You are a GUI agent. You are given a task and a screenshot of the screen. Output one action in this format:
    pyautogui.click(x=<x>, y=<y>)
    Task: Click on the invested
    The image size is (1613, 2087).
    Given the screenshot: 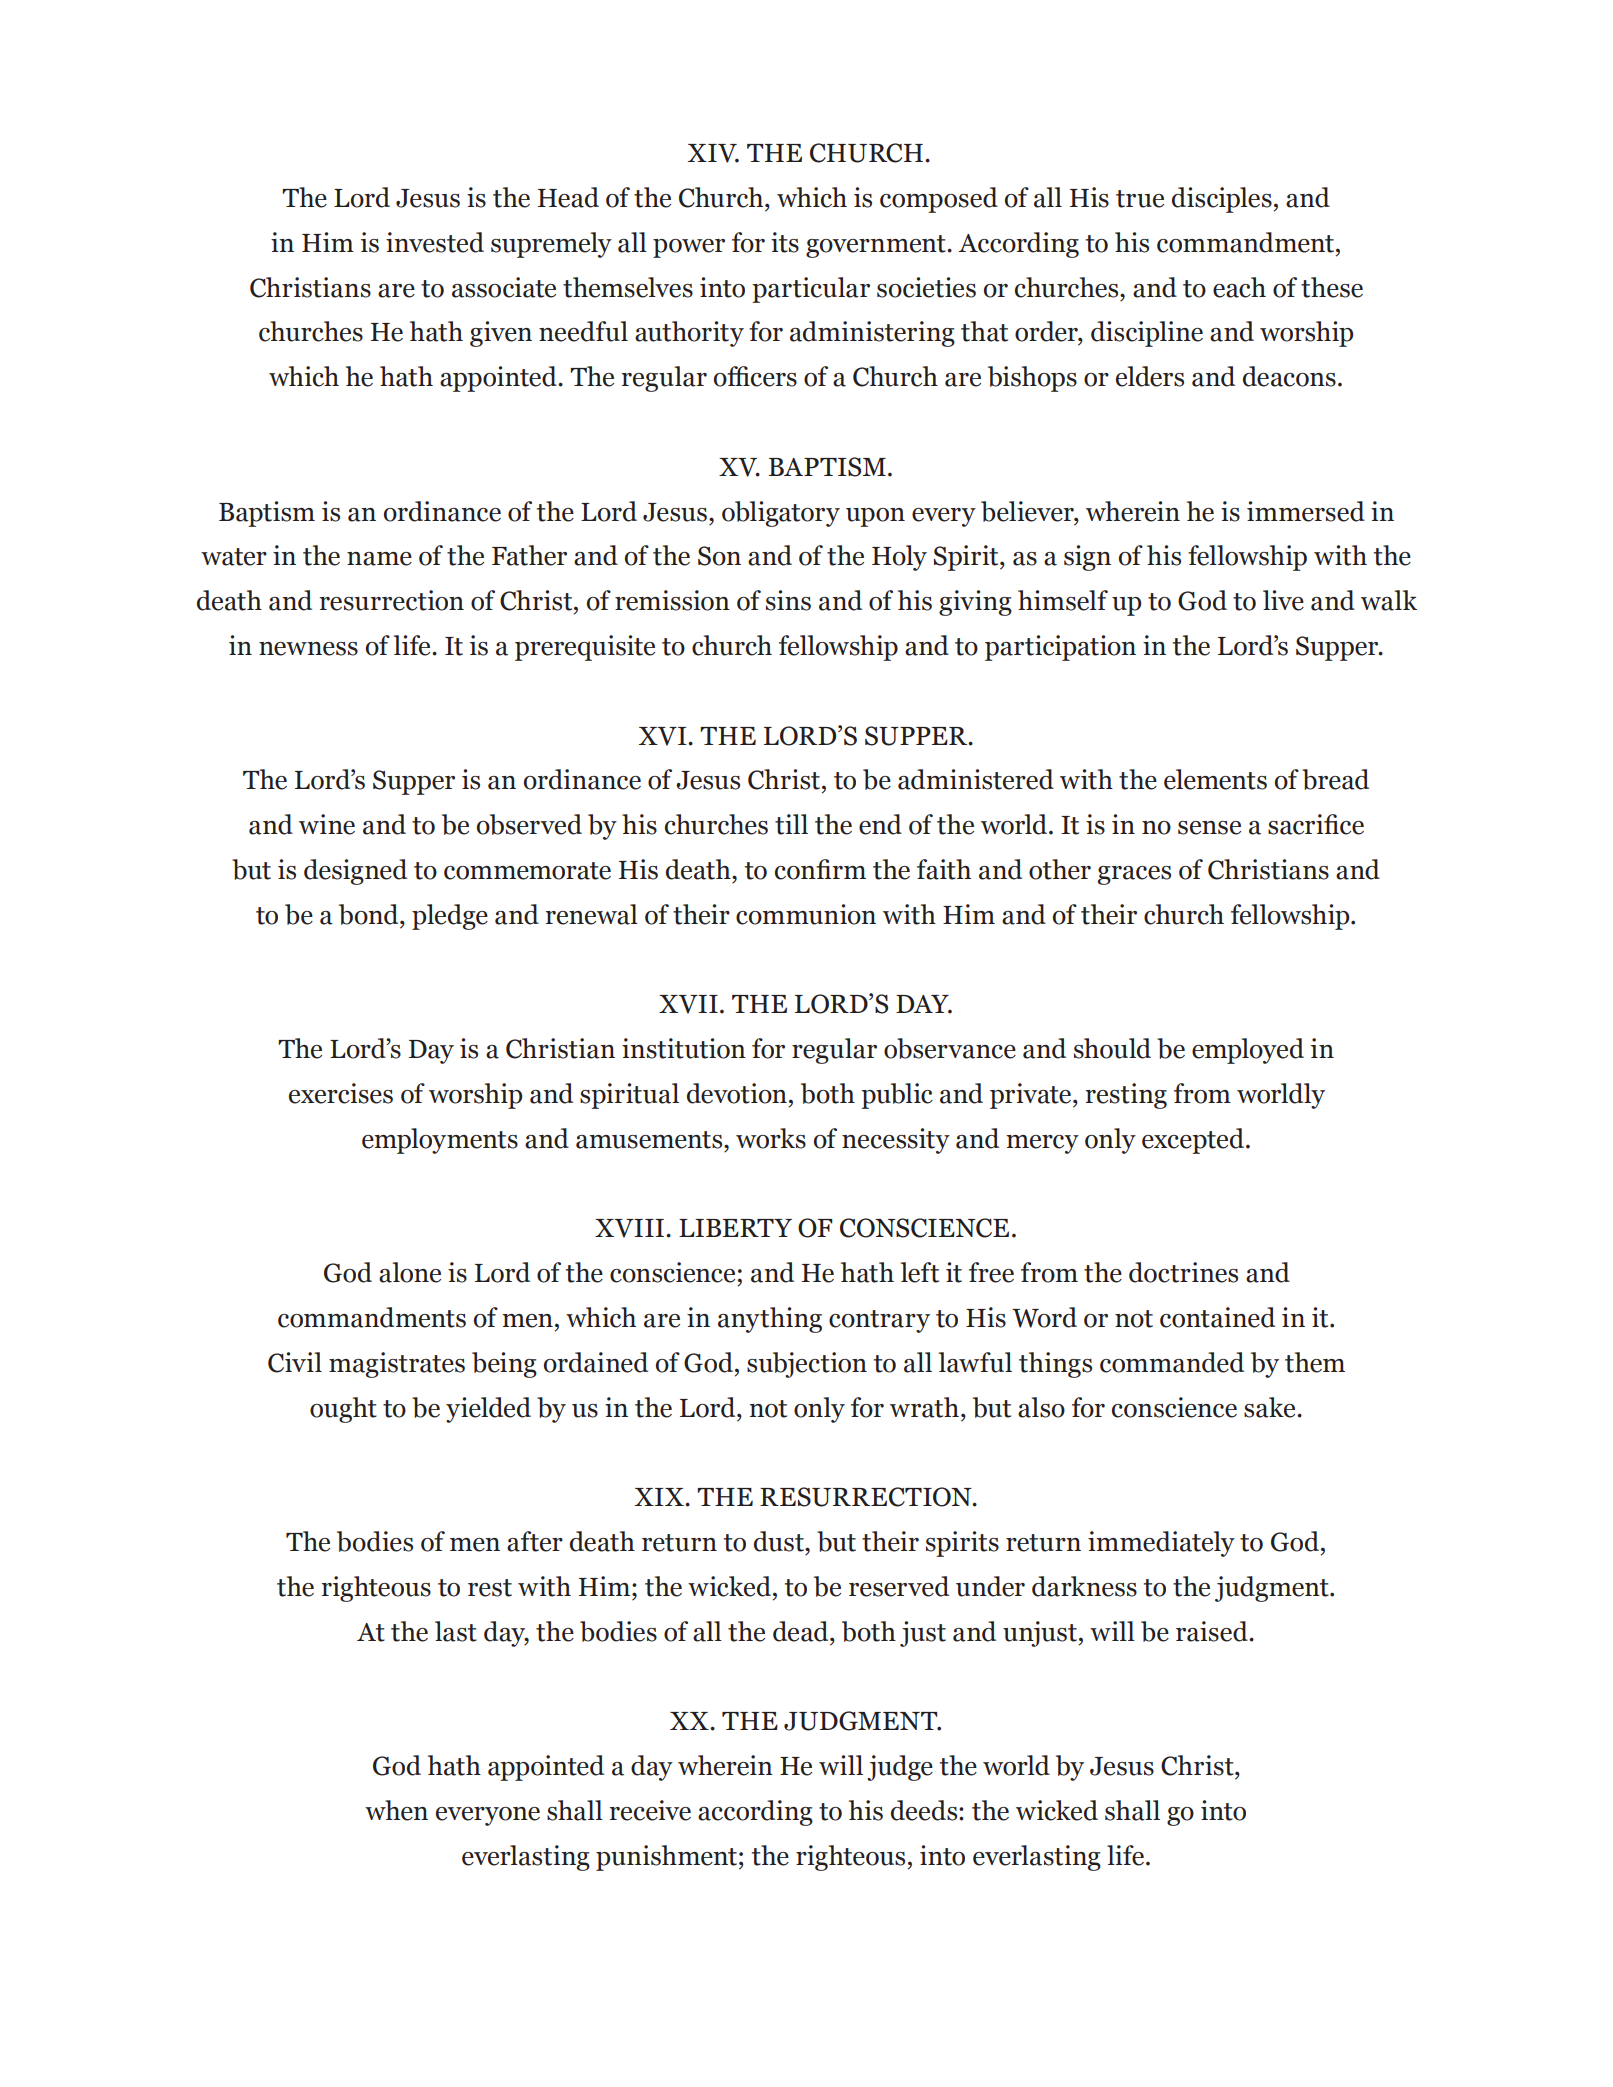 What is the action you would take?
    pyautogui.click(x=435, y=242)
